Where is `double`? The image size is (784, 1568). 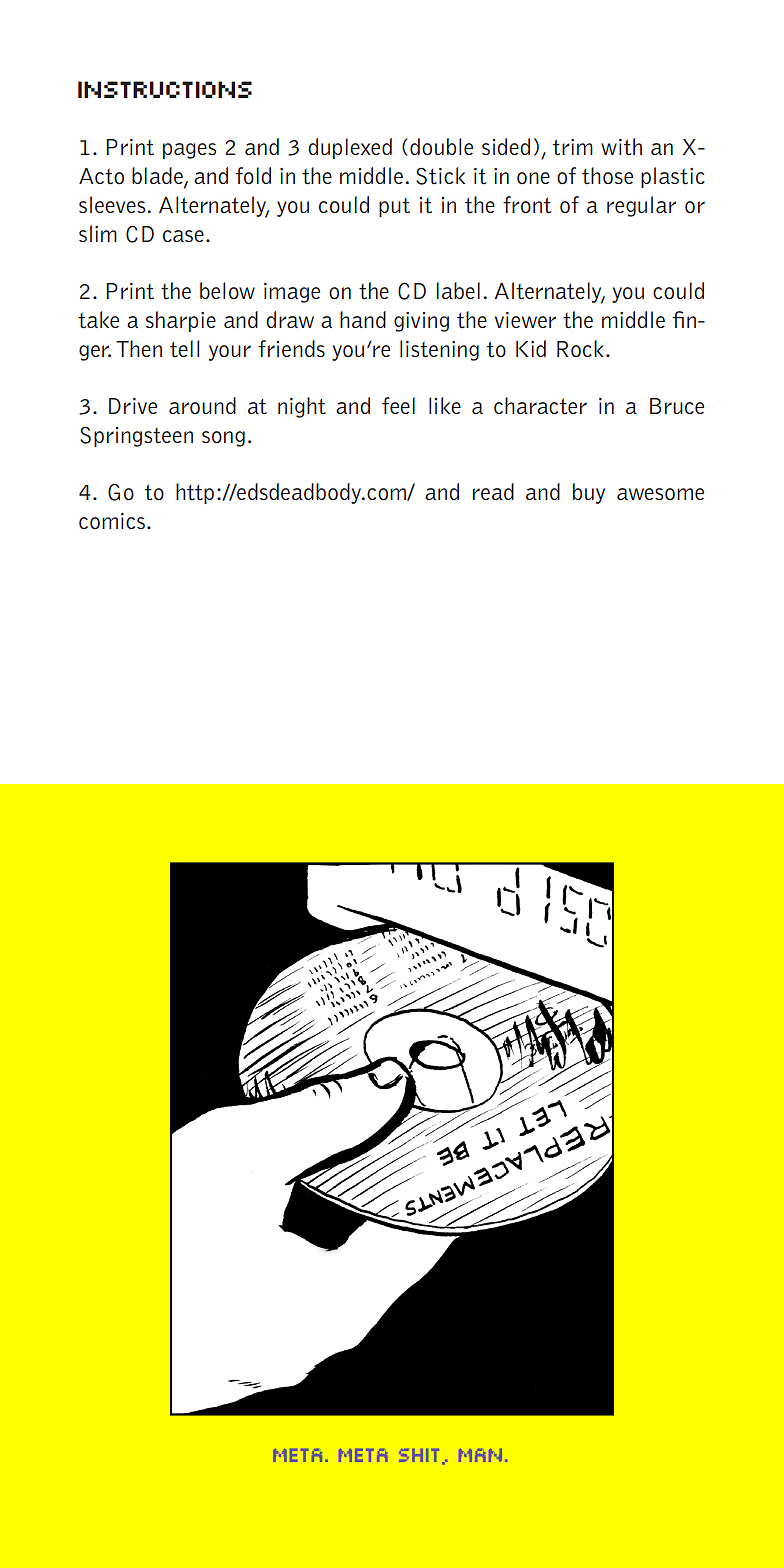 double is located at coordinates (441, 146).
